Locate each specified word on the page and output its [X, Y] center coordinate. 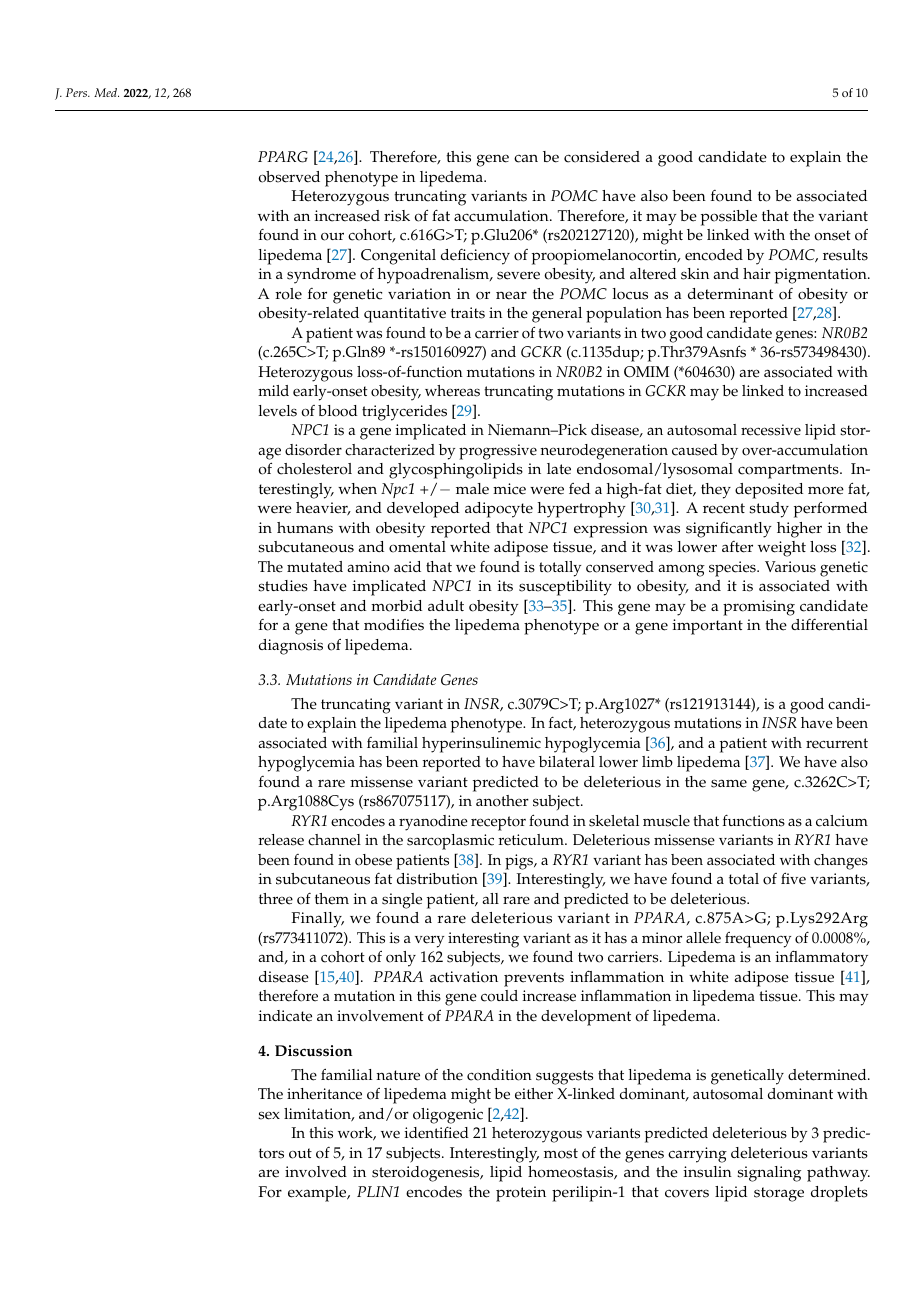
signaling [769, 1174]
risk [397, 216]
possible [729, 218]
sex [269, 1115]
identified [436, 1132]
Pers [78, 92]
